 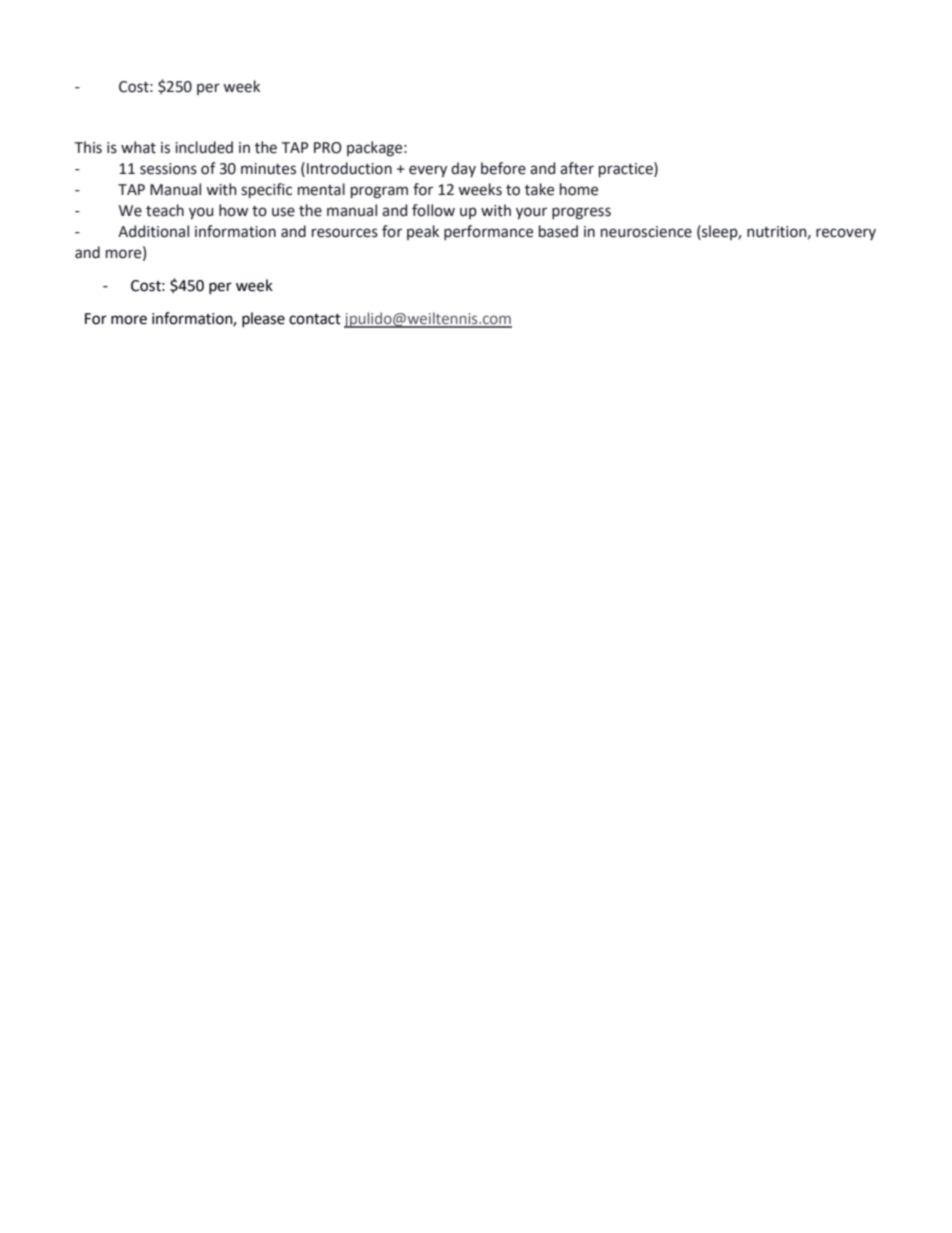 What do you see at coordinates (315, 319) in the page?
I see `contact` at bounding box center [315, 319].
